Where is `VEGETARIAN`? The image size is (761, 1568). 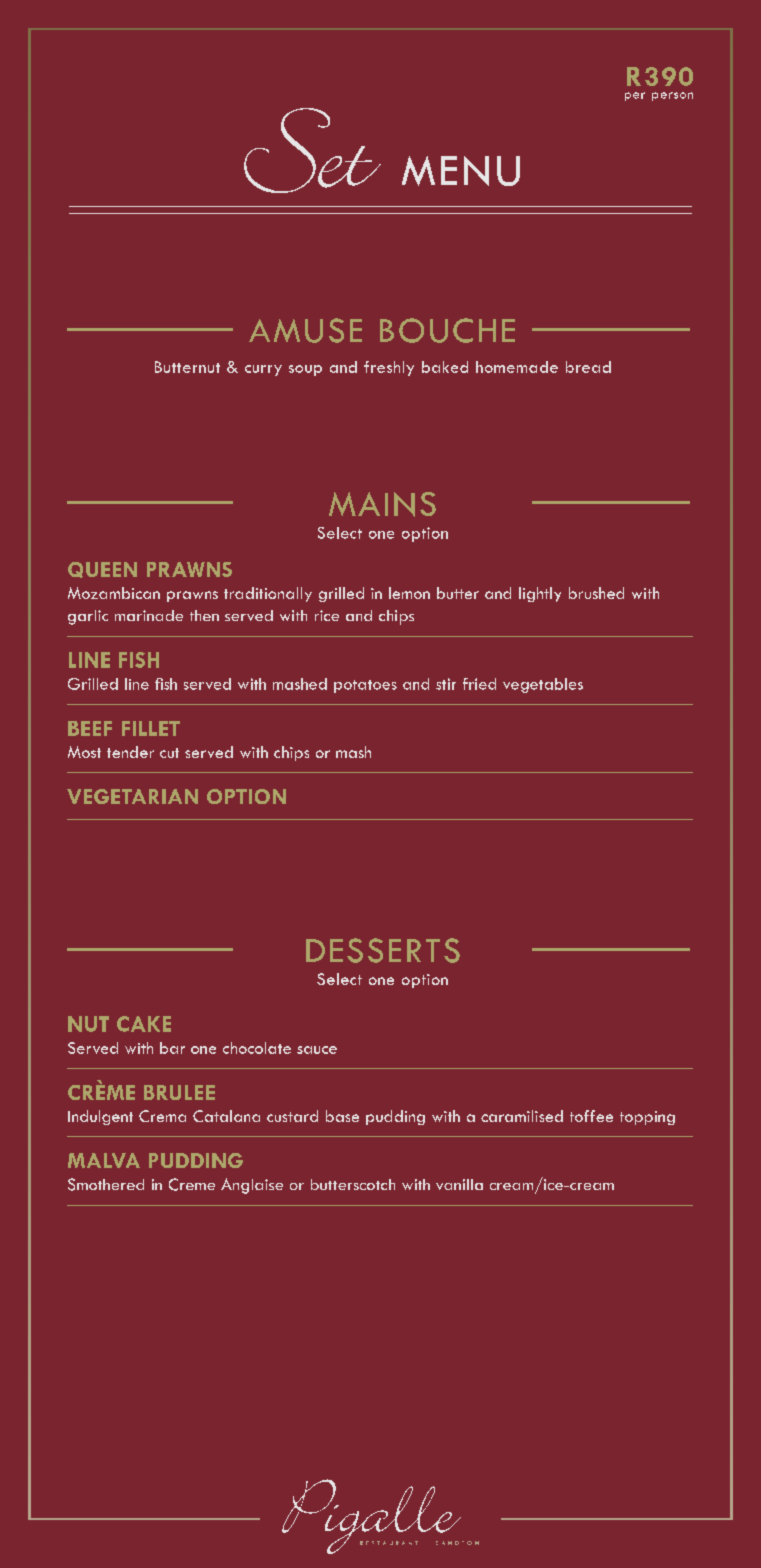
VEGETARIAN is located at coordinates (132, 796).
